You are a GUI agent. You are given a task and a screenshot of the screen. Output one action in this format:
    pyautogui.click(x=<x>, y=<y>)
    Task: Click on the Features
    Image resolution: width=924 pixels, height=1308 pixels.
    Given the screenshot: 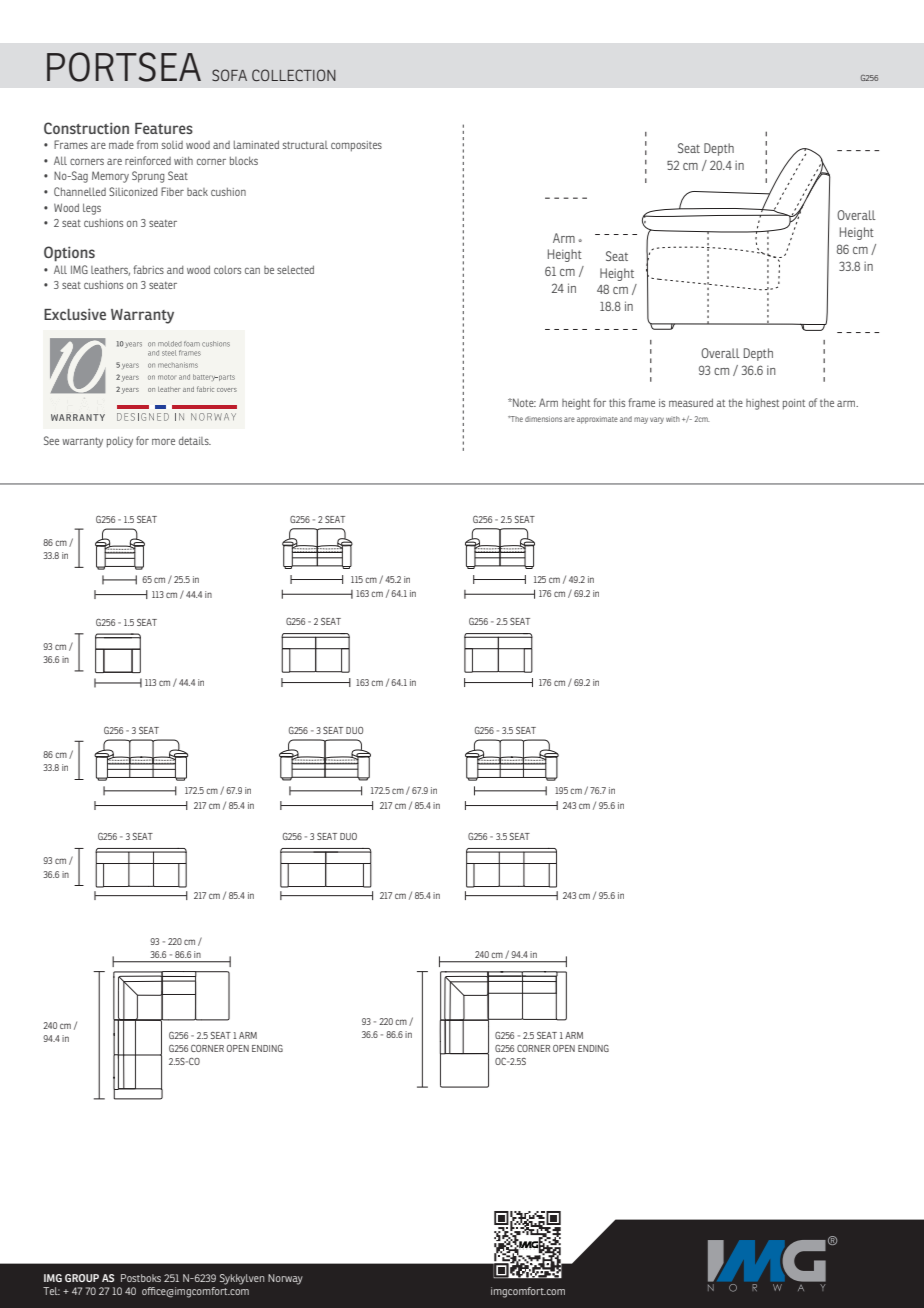 What is the action you would take?
    pyautogui.click(x=164, y=128)
